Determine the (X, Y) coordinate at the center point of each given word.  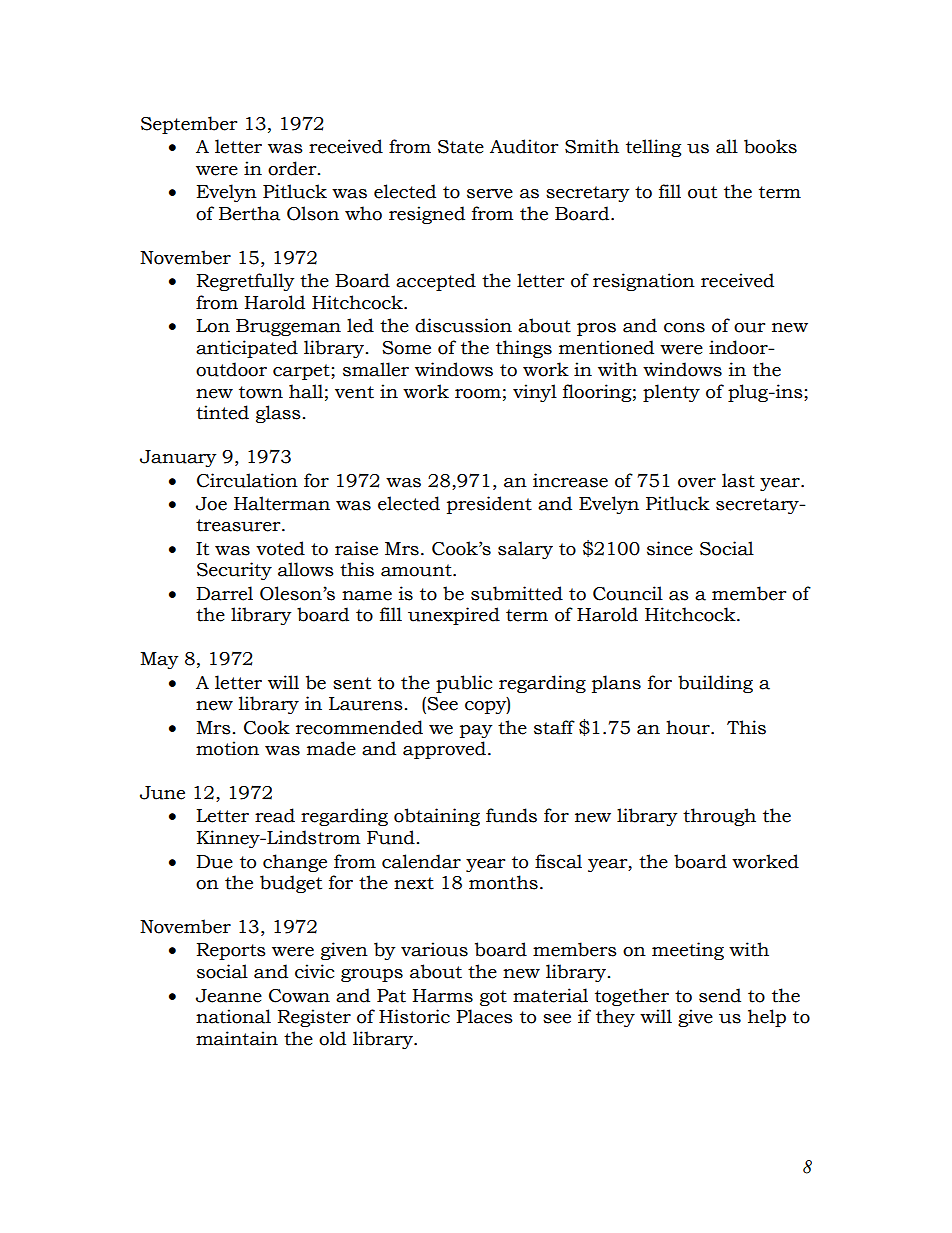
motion (227, 748)
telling (653, 148)
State (461, 147)
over (697, 483)
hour (689, 727)
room (478, 394)
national (233, 1016)
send (720, 995)
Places (484, 1016)
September (189, 125)
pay (476, 731)
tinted (222, 412)
